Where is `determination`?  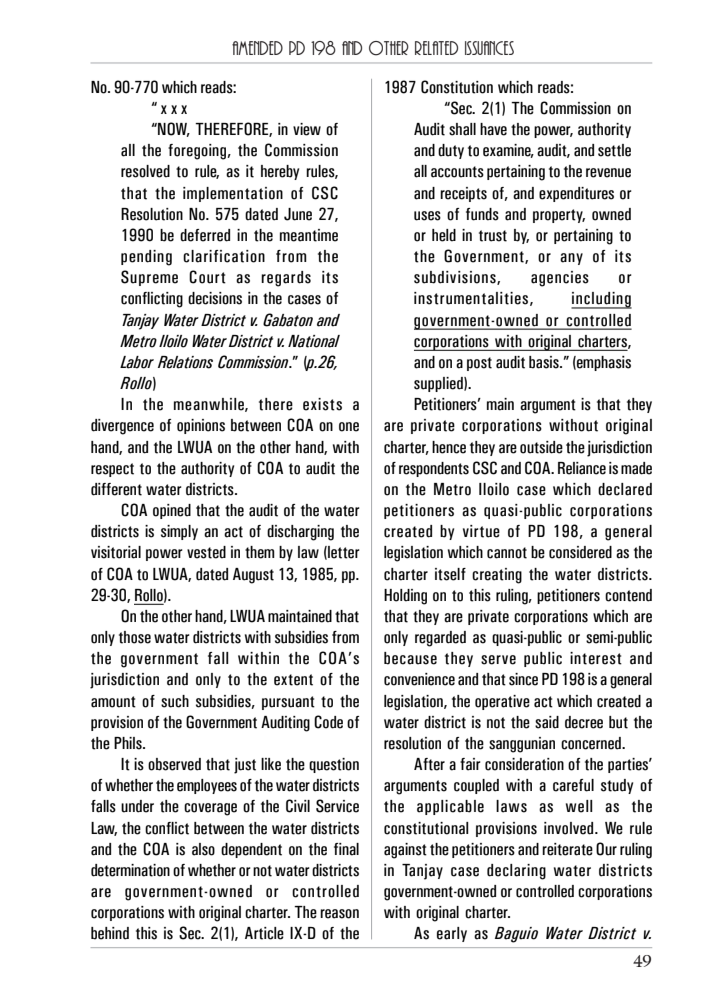
determination is located at coordinates (130, 870).
